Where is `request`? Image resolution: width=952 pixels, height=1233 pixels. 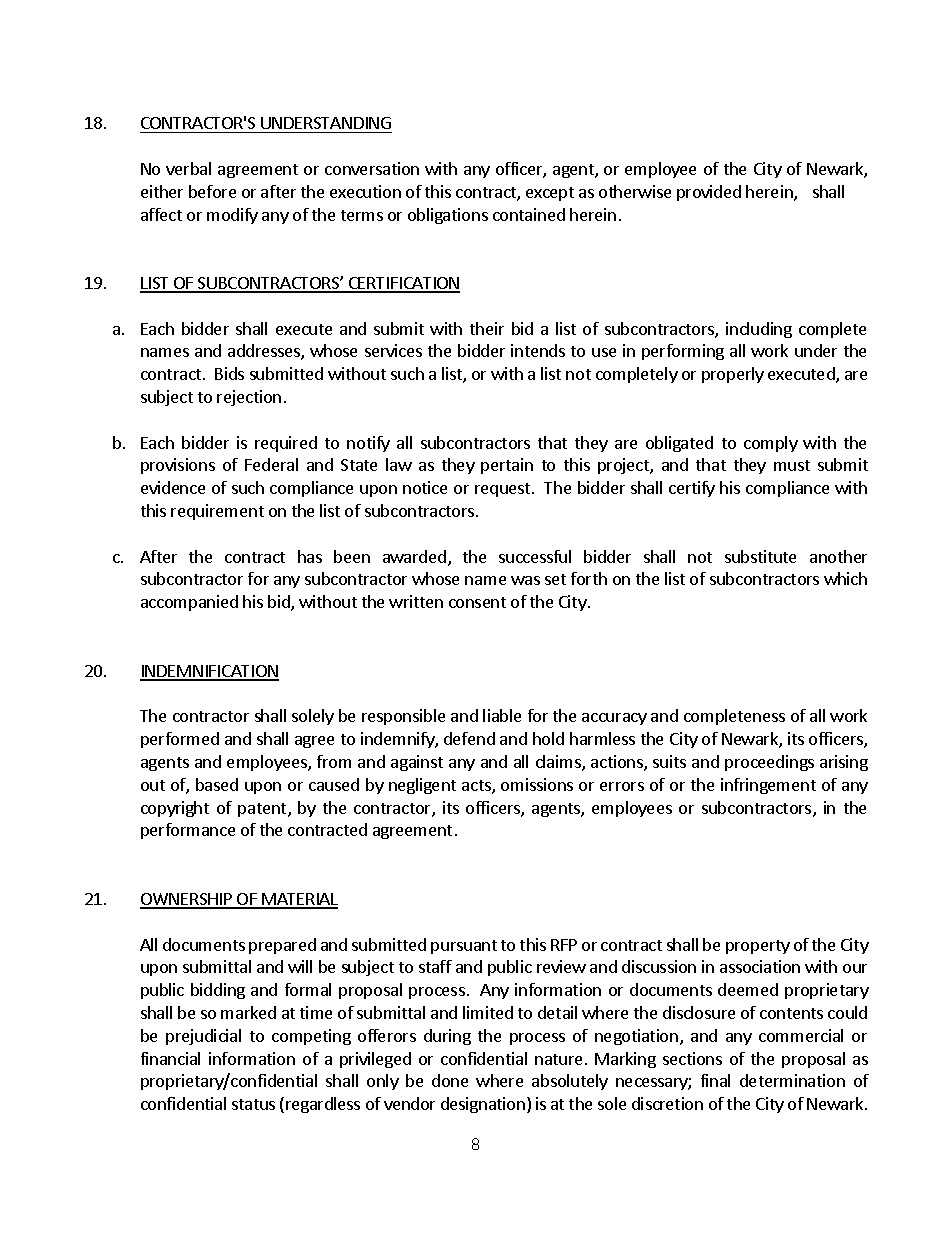 request is located at coordinates (504, 490).
